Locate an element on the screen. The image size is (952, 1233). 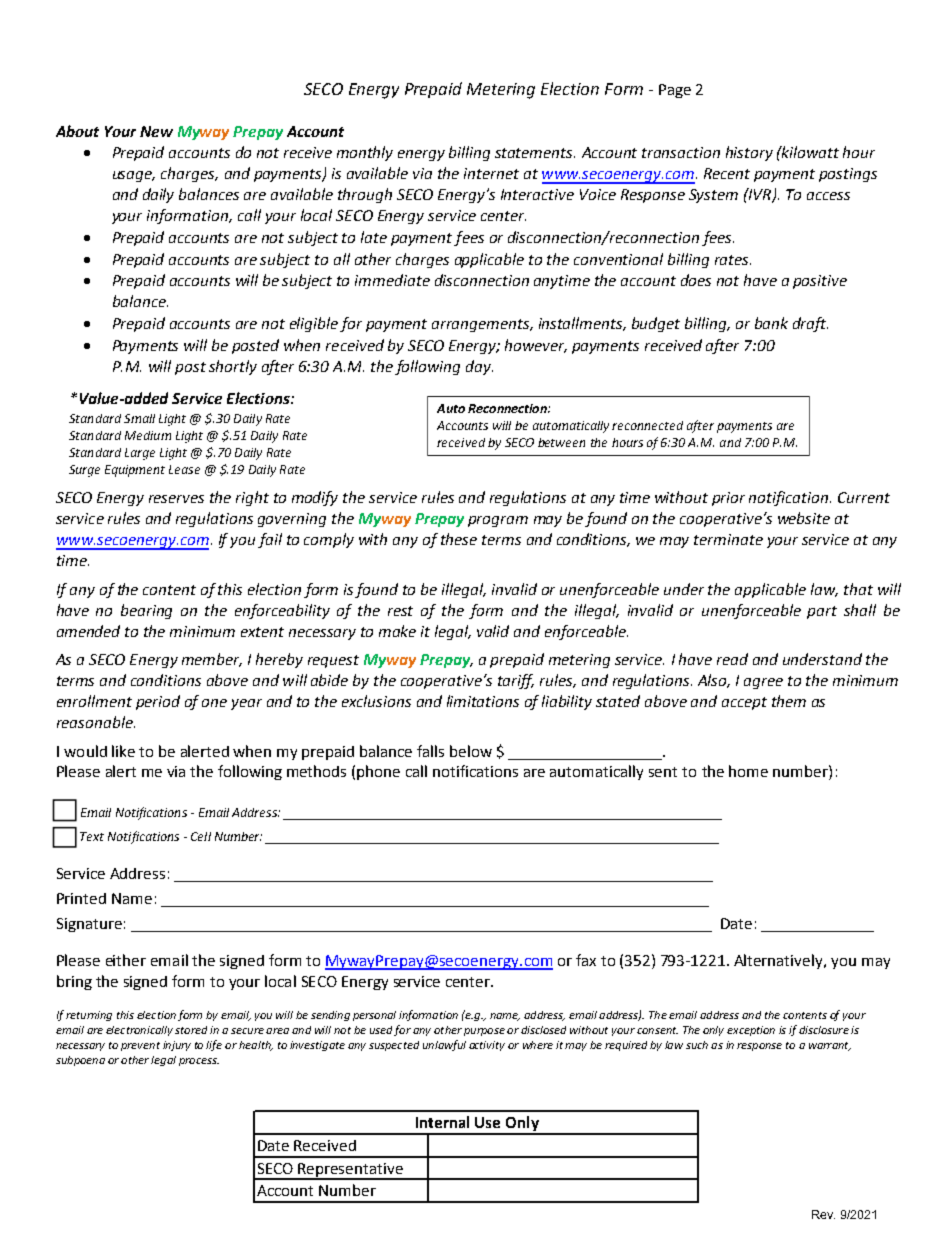
history is located at coordinates (749, 153).
